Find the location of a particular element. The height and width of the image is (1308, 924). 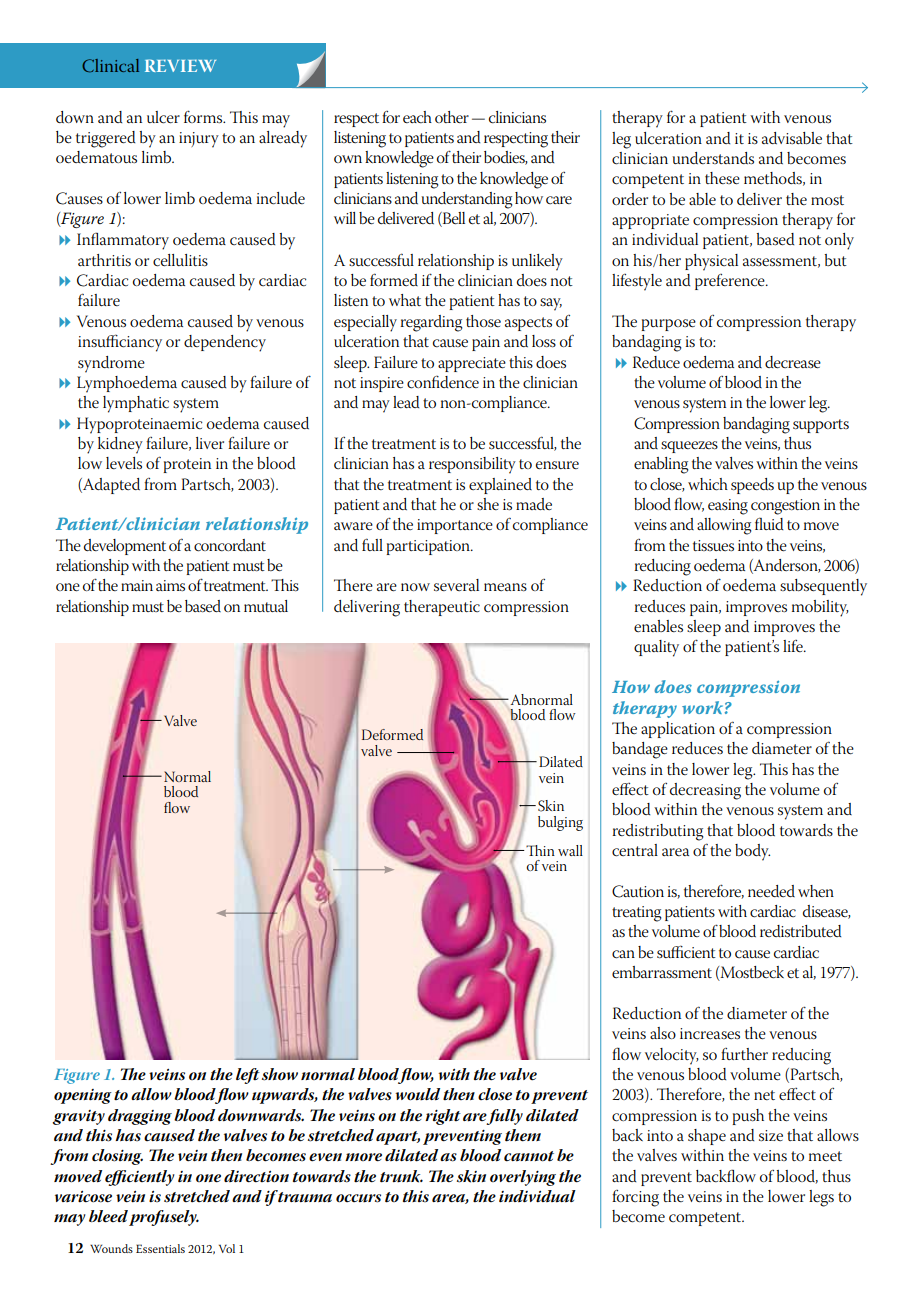

profusely is located at coordinates (164, 1218).
